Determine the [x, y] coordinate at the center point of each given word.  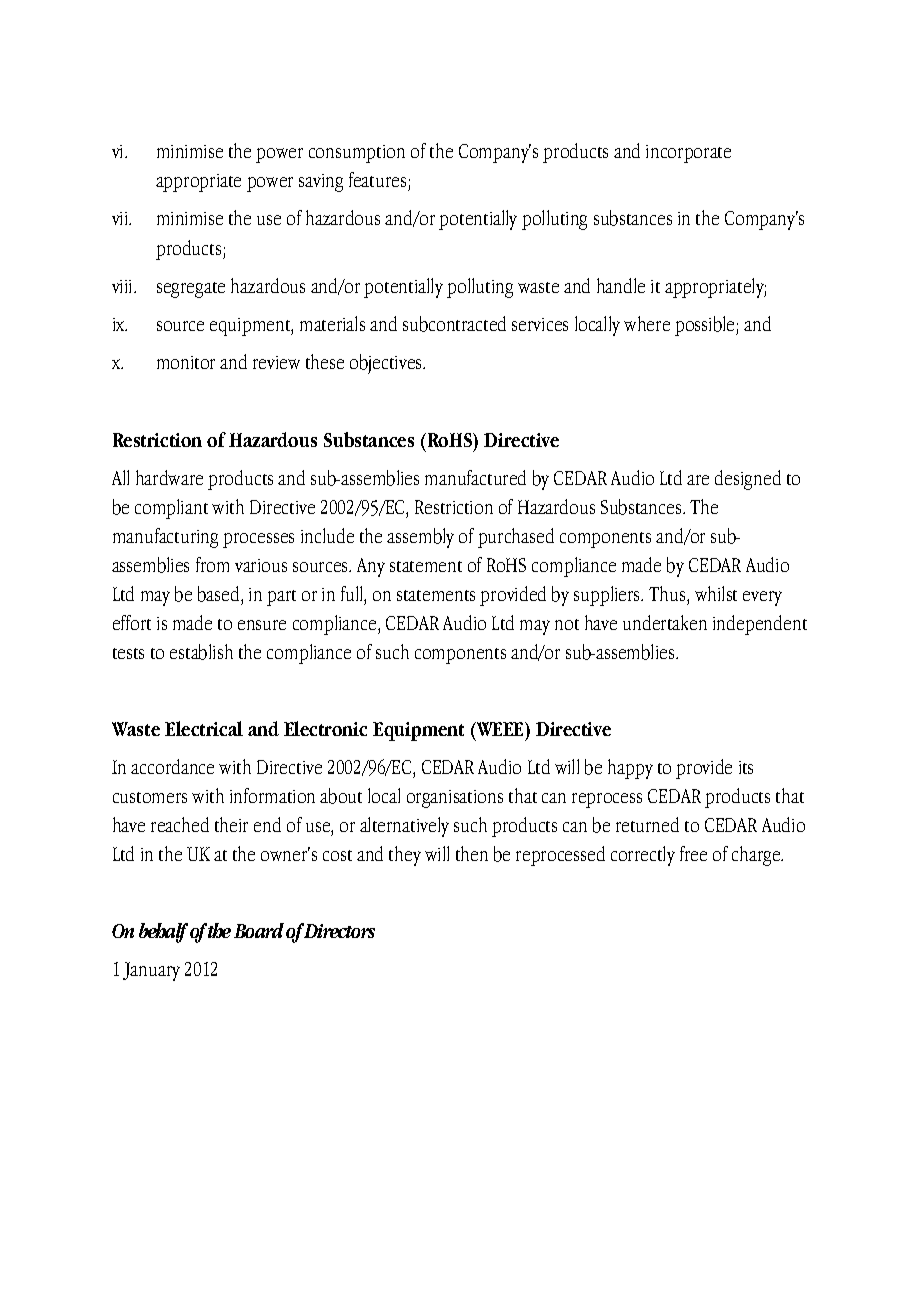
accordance [172, 766]
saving [321, 183]
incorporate [688, 154]
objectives [387, 364]
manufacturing [165, 538]
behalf [163, 933]
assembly [420, 538]
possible [706, 326]
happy [630, 769]
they [405, 856]
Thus [668, 593]
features [377, 179]
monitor [186, 362]
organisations [455, 799]
